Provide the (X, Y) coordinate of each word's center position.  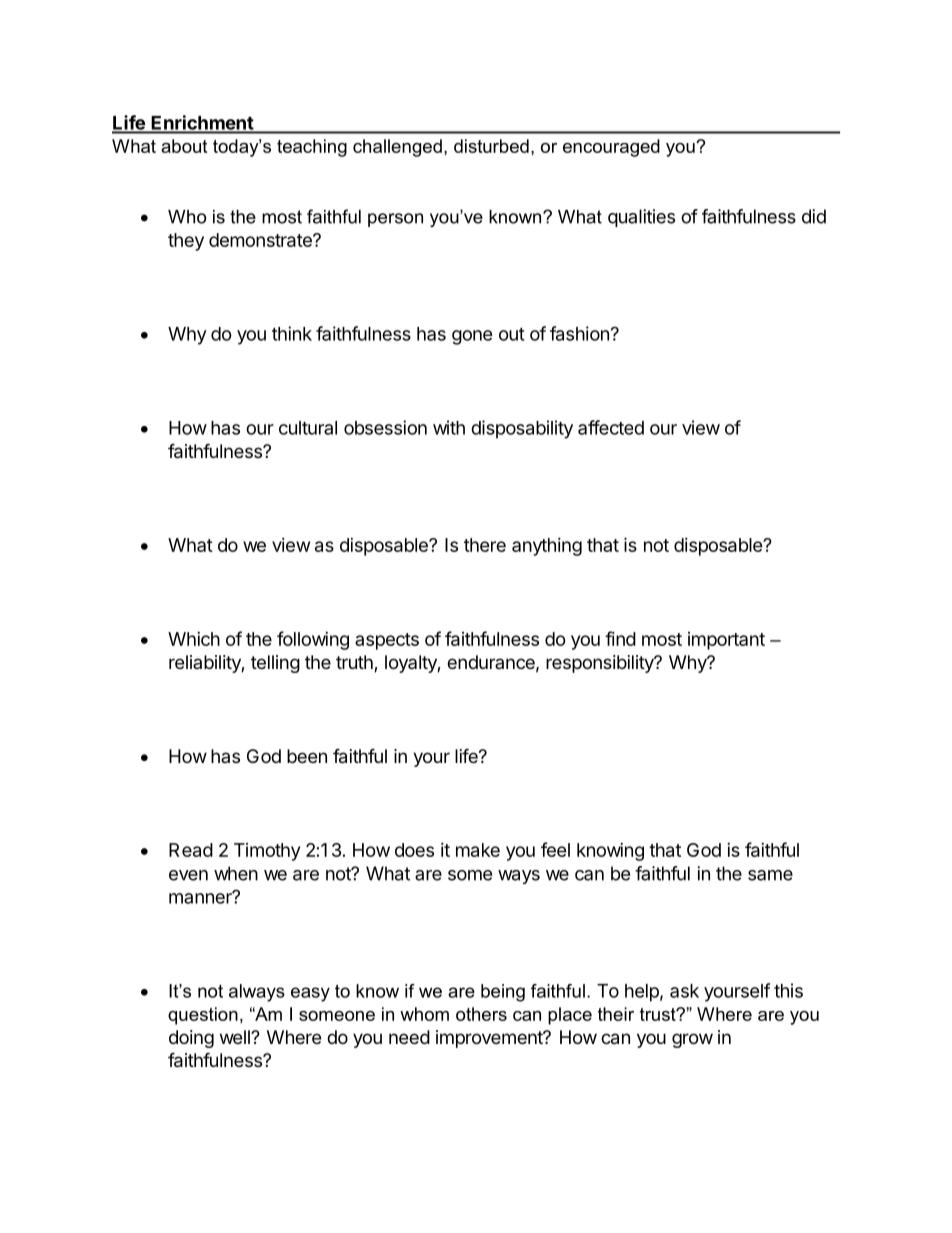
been (307, 756)
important (726, 641)
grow (692, 1040)
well (236, 1037)
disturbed (491, 146)
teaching (312, 148)
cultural (308, 428)
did (814, 216)
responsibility (601, 664)
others (481, 1014)
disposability (522, 429)
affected (611, 427)
